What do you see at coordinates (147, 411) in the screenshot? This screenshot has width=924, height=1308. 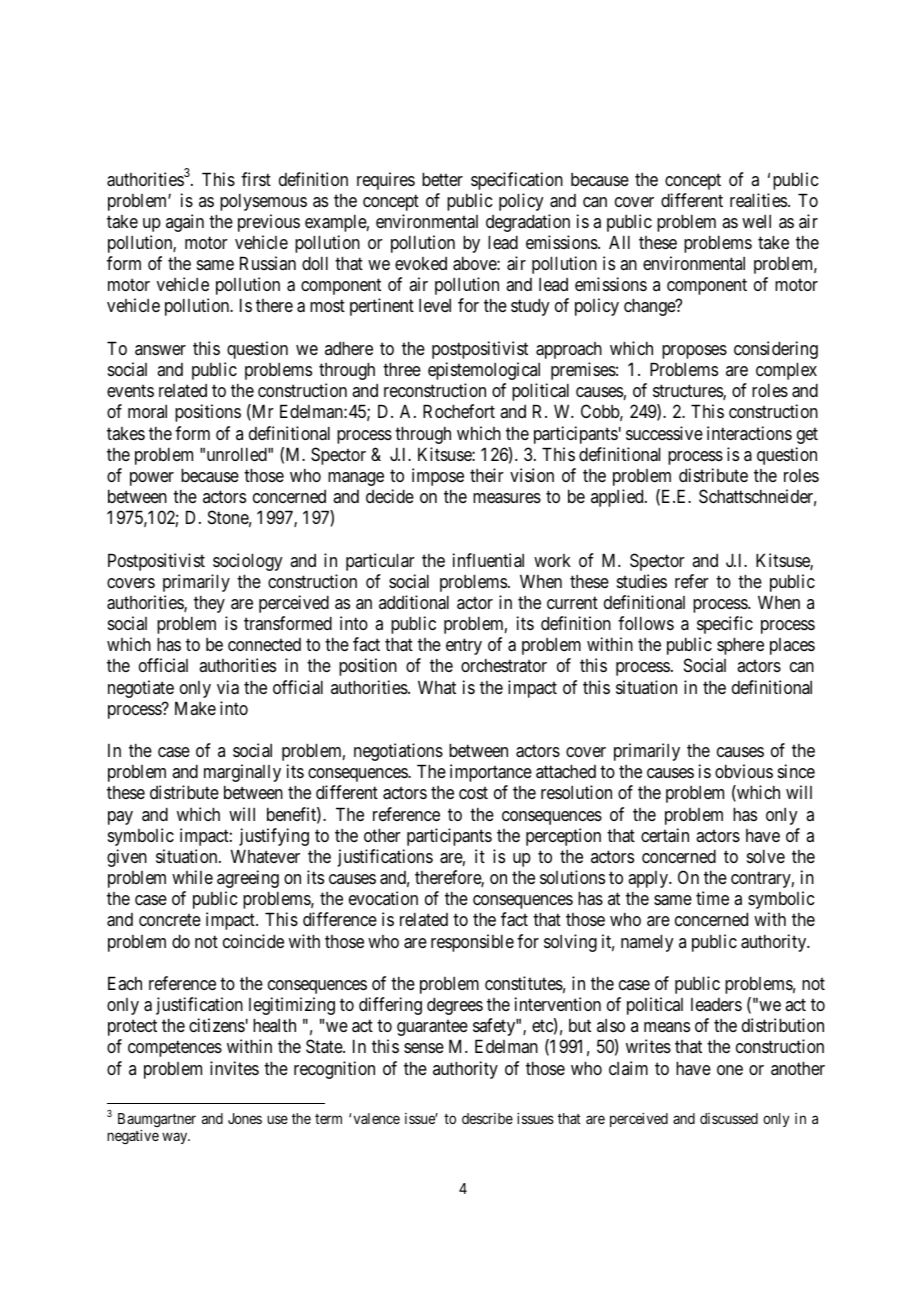 I see `moral` at bounding box center [147, 411].
